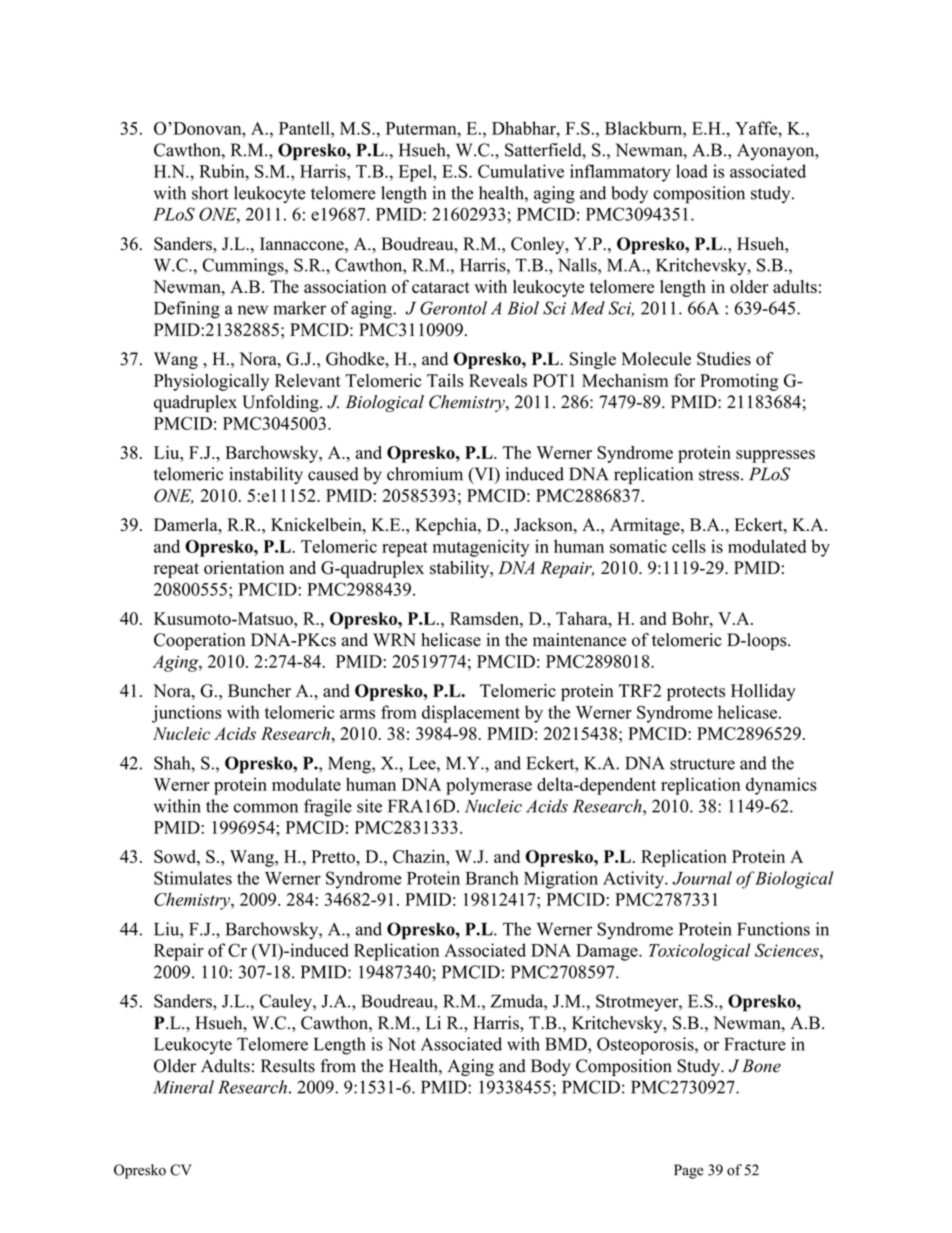  Describe the element at coordinates (402, 1044) in the document. I see `Not` at that location.
